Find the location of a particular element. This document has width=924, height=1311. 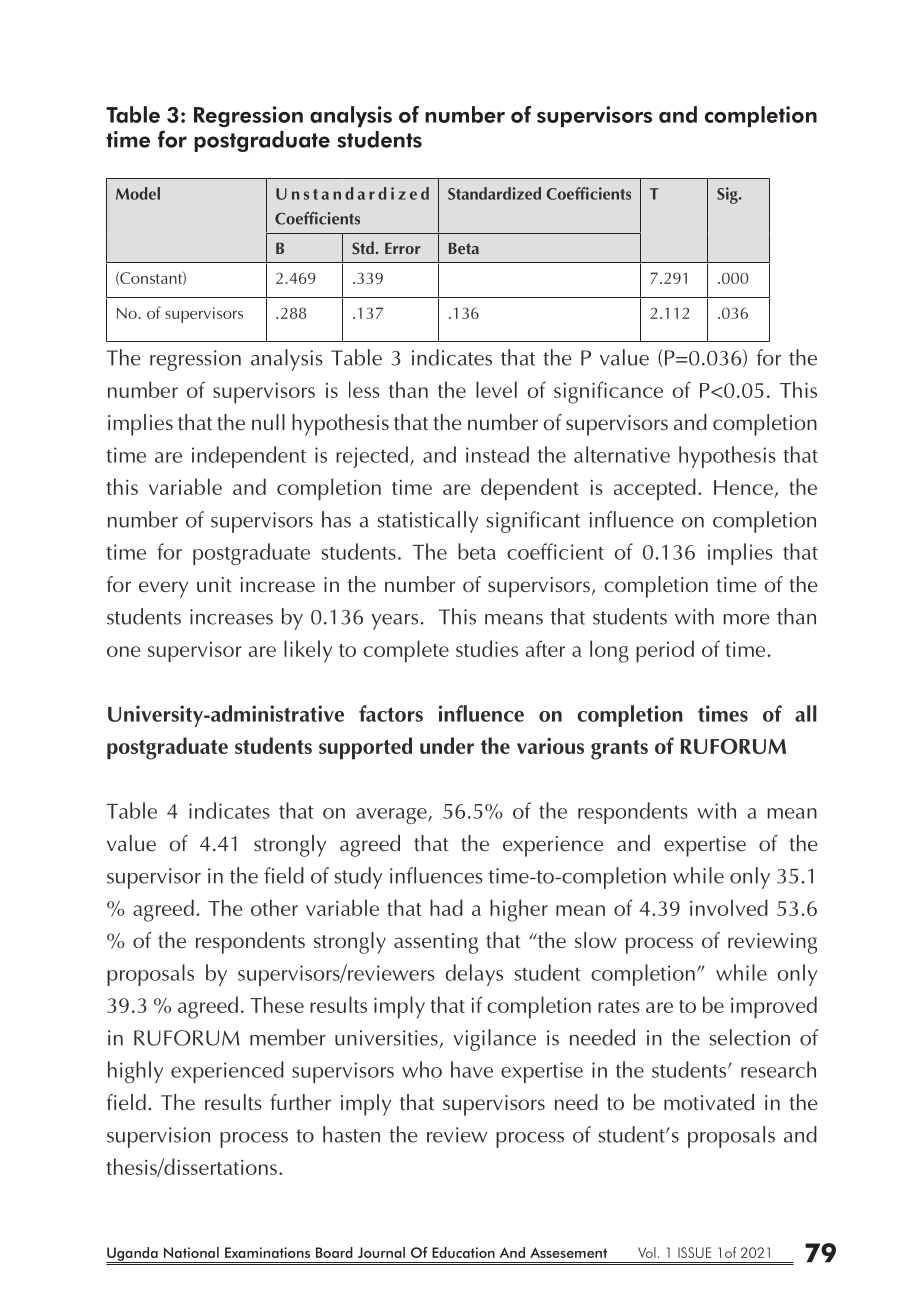

National is located at coordinates (191, 1252).
